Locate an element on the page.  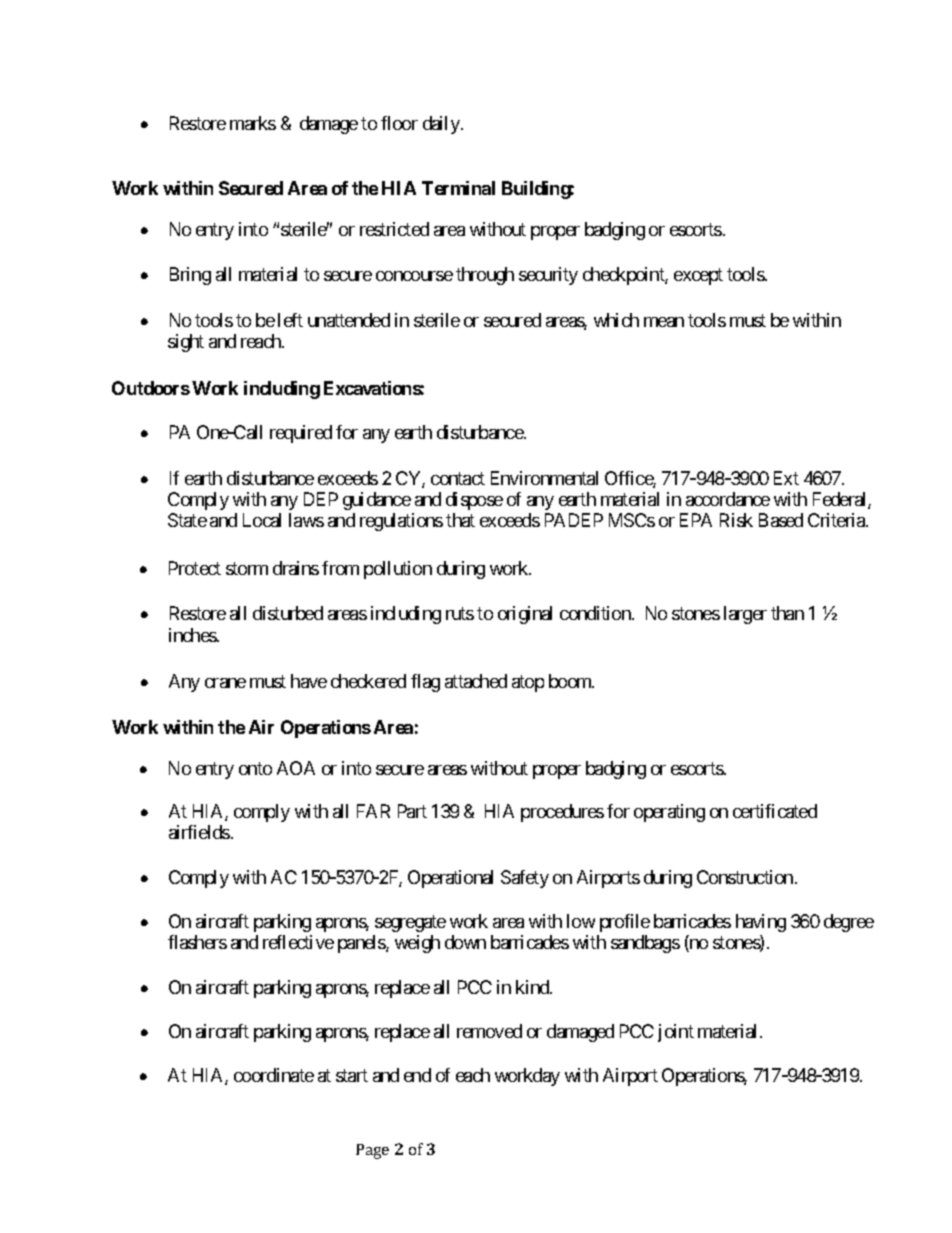
atop is located at coordinates (528, 683).
